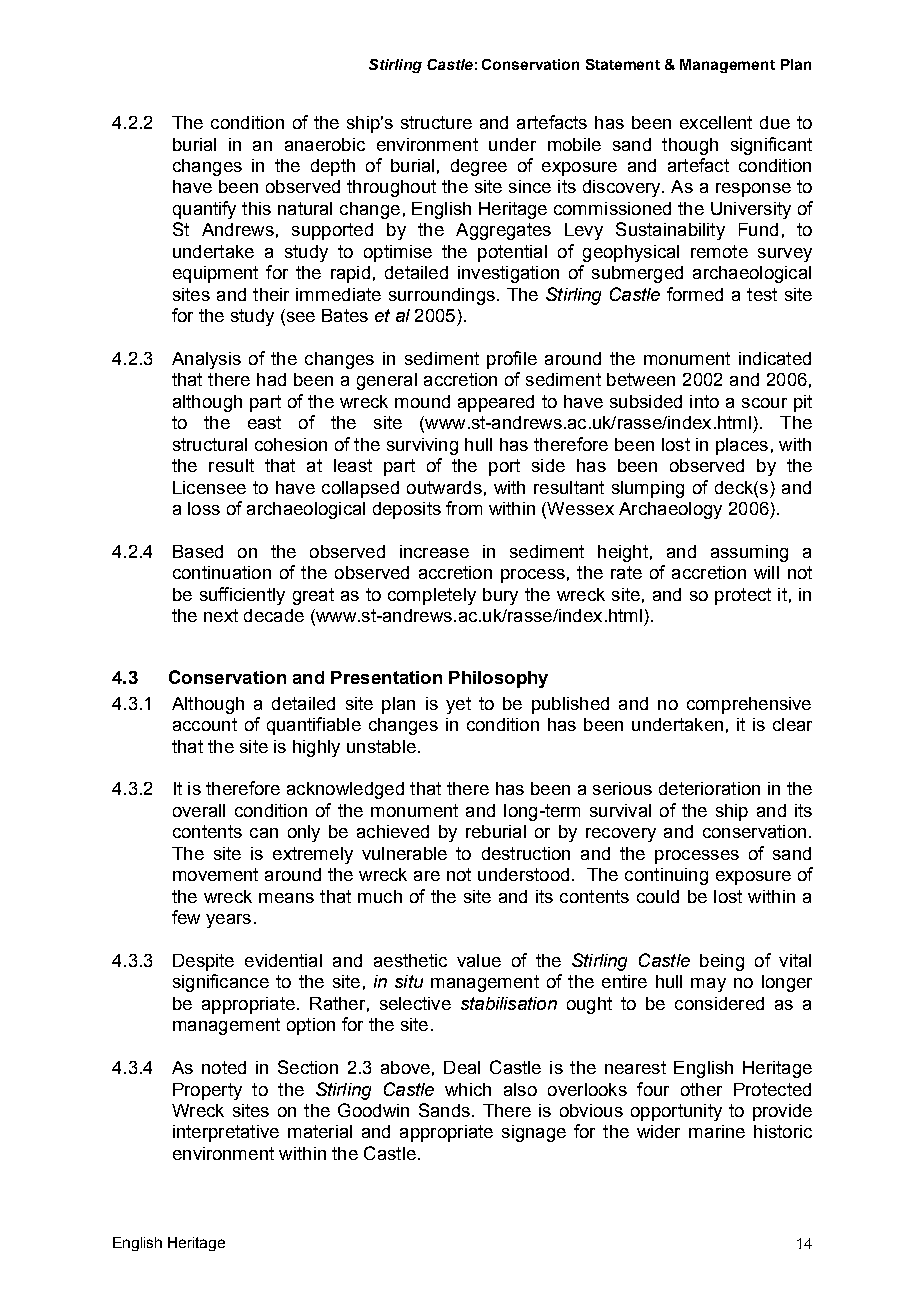 Image resolution: width=924 pixels, height=1308 pixels. What do you see at coordinates (468, 1089) in the page?
I see `which` at bounding box center [468, 1089].
